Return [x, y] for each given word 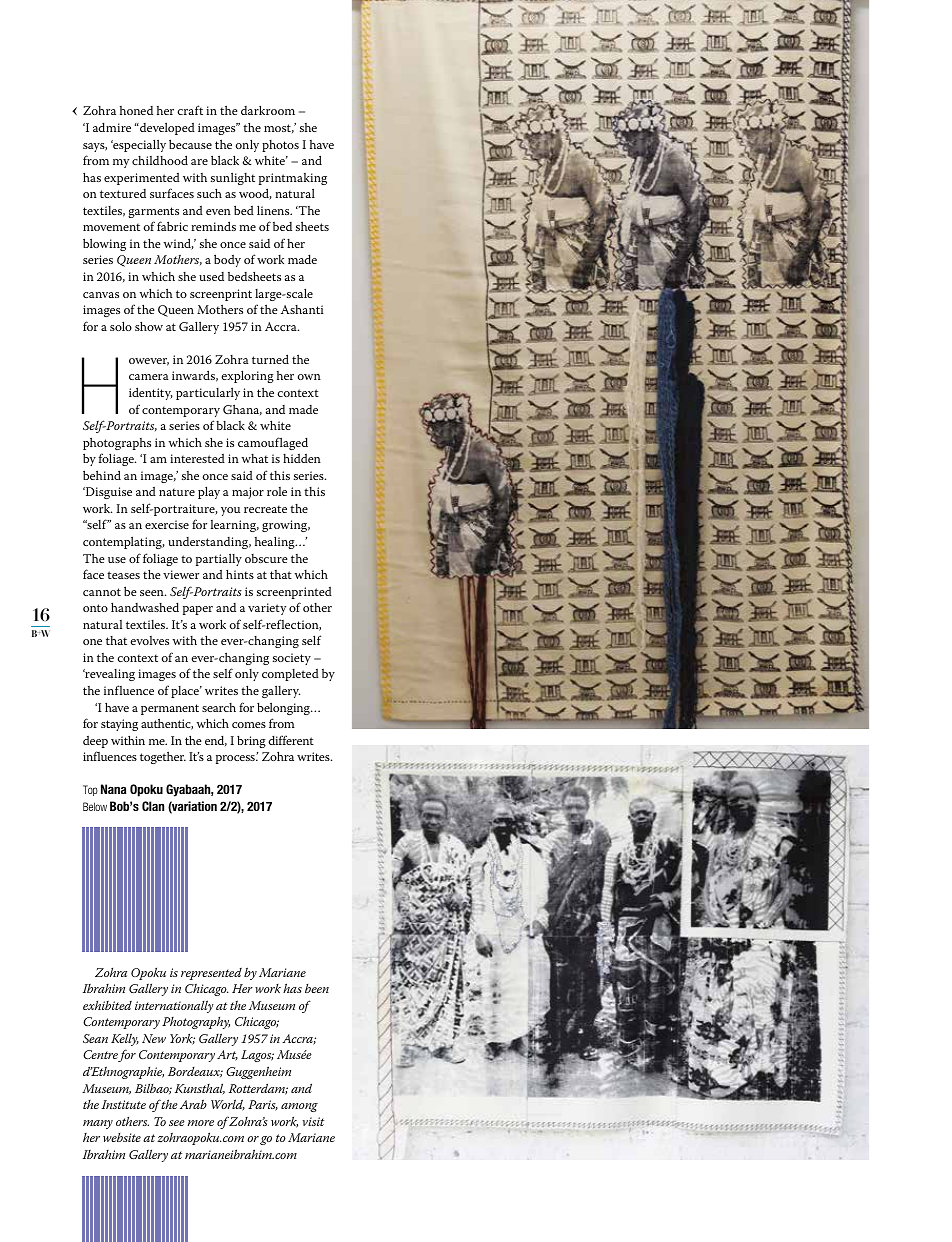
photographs [117, 443]
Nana [113, 789]
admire [112, 127]
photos [280, 146]
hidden [302, 458]
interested [197, 458]
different [291, 740]
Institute [124, 1104]
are [199, 162]
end [216, 740]
